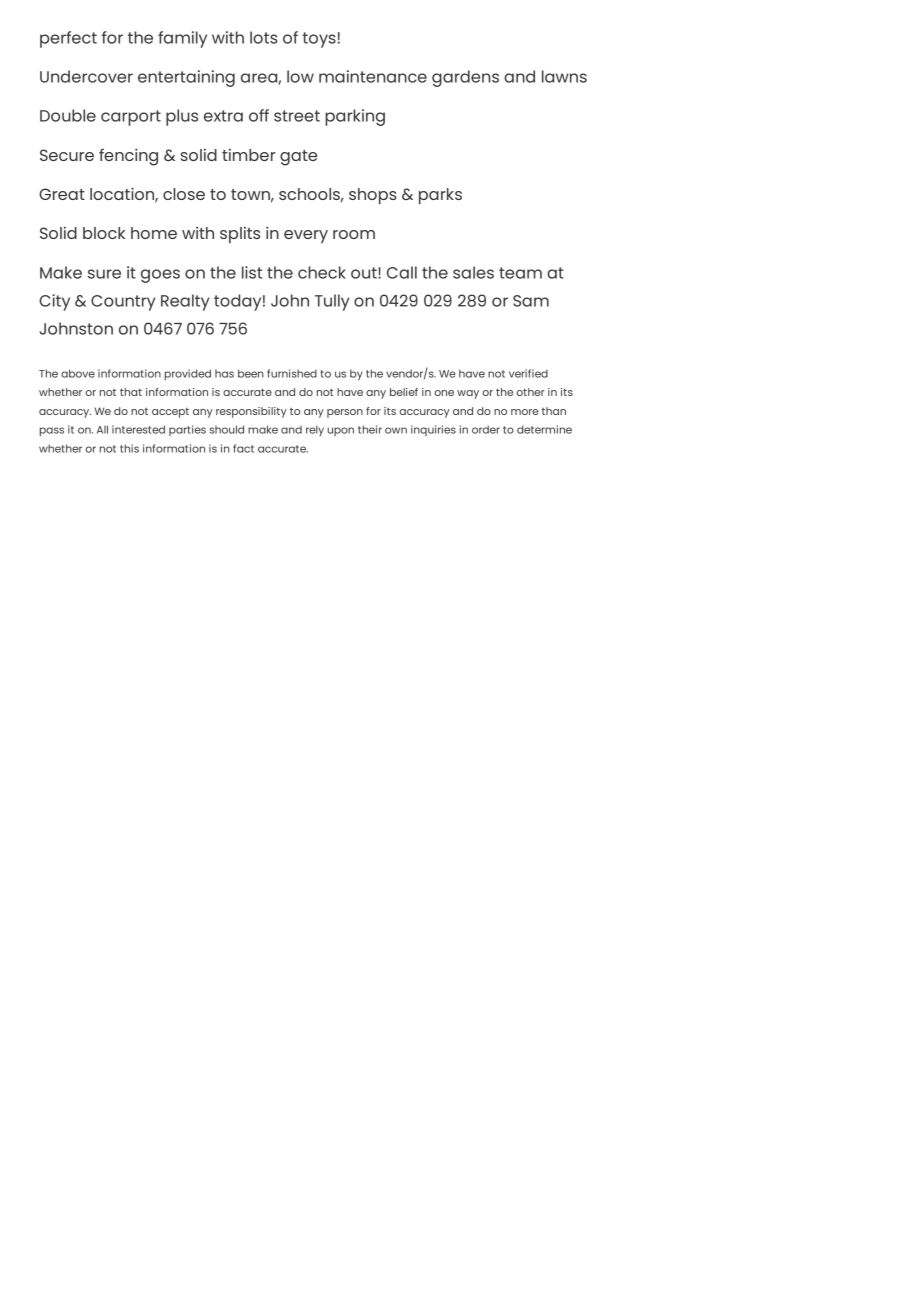 The image size is (924, 1303). Describe the element at coordinates (440, 196) in the screenshot. I see `parks` at that location.
